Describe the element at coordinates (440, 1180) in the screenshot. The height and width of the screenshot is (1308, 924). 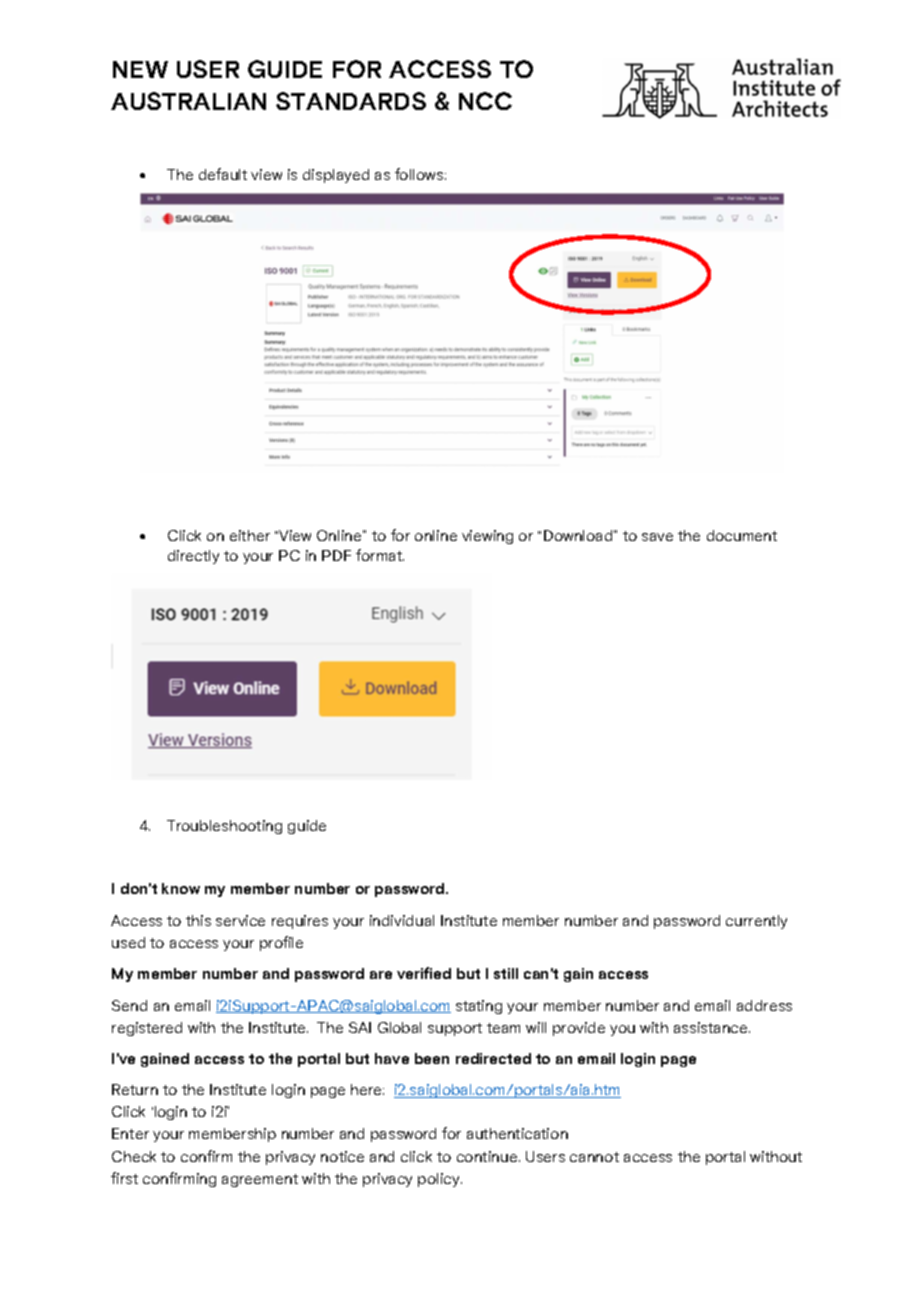
I see `policy` at that location.
